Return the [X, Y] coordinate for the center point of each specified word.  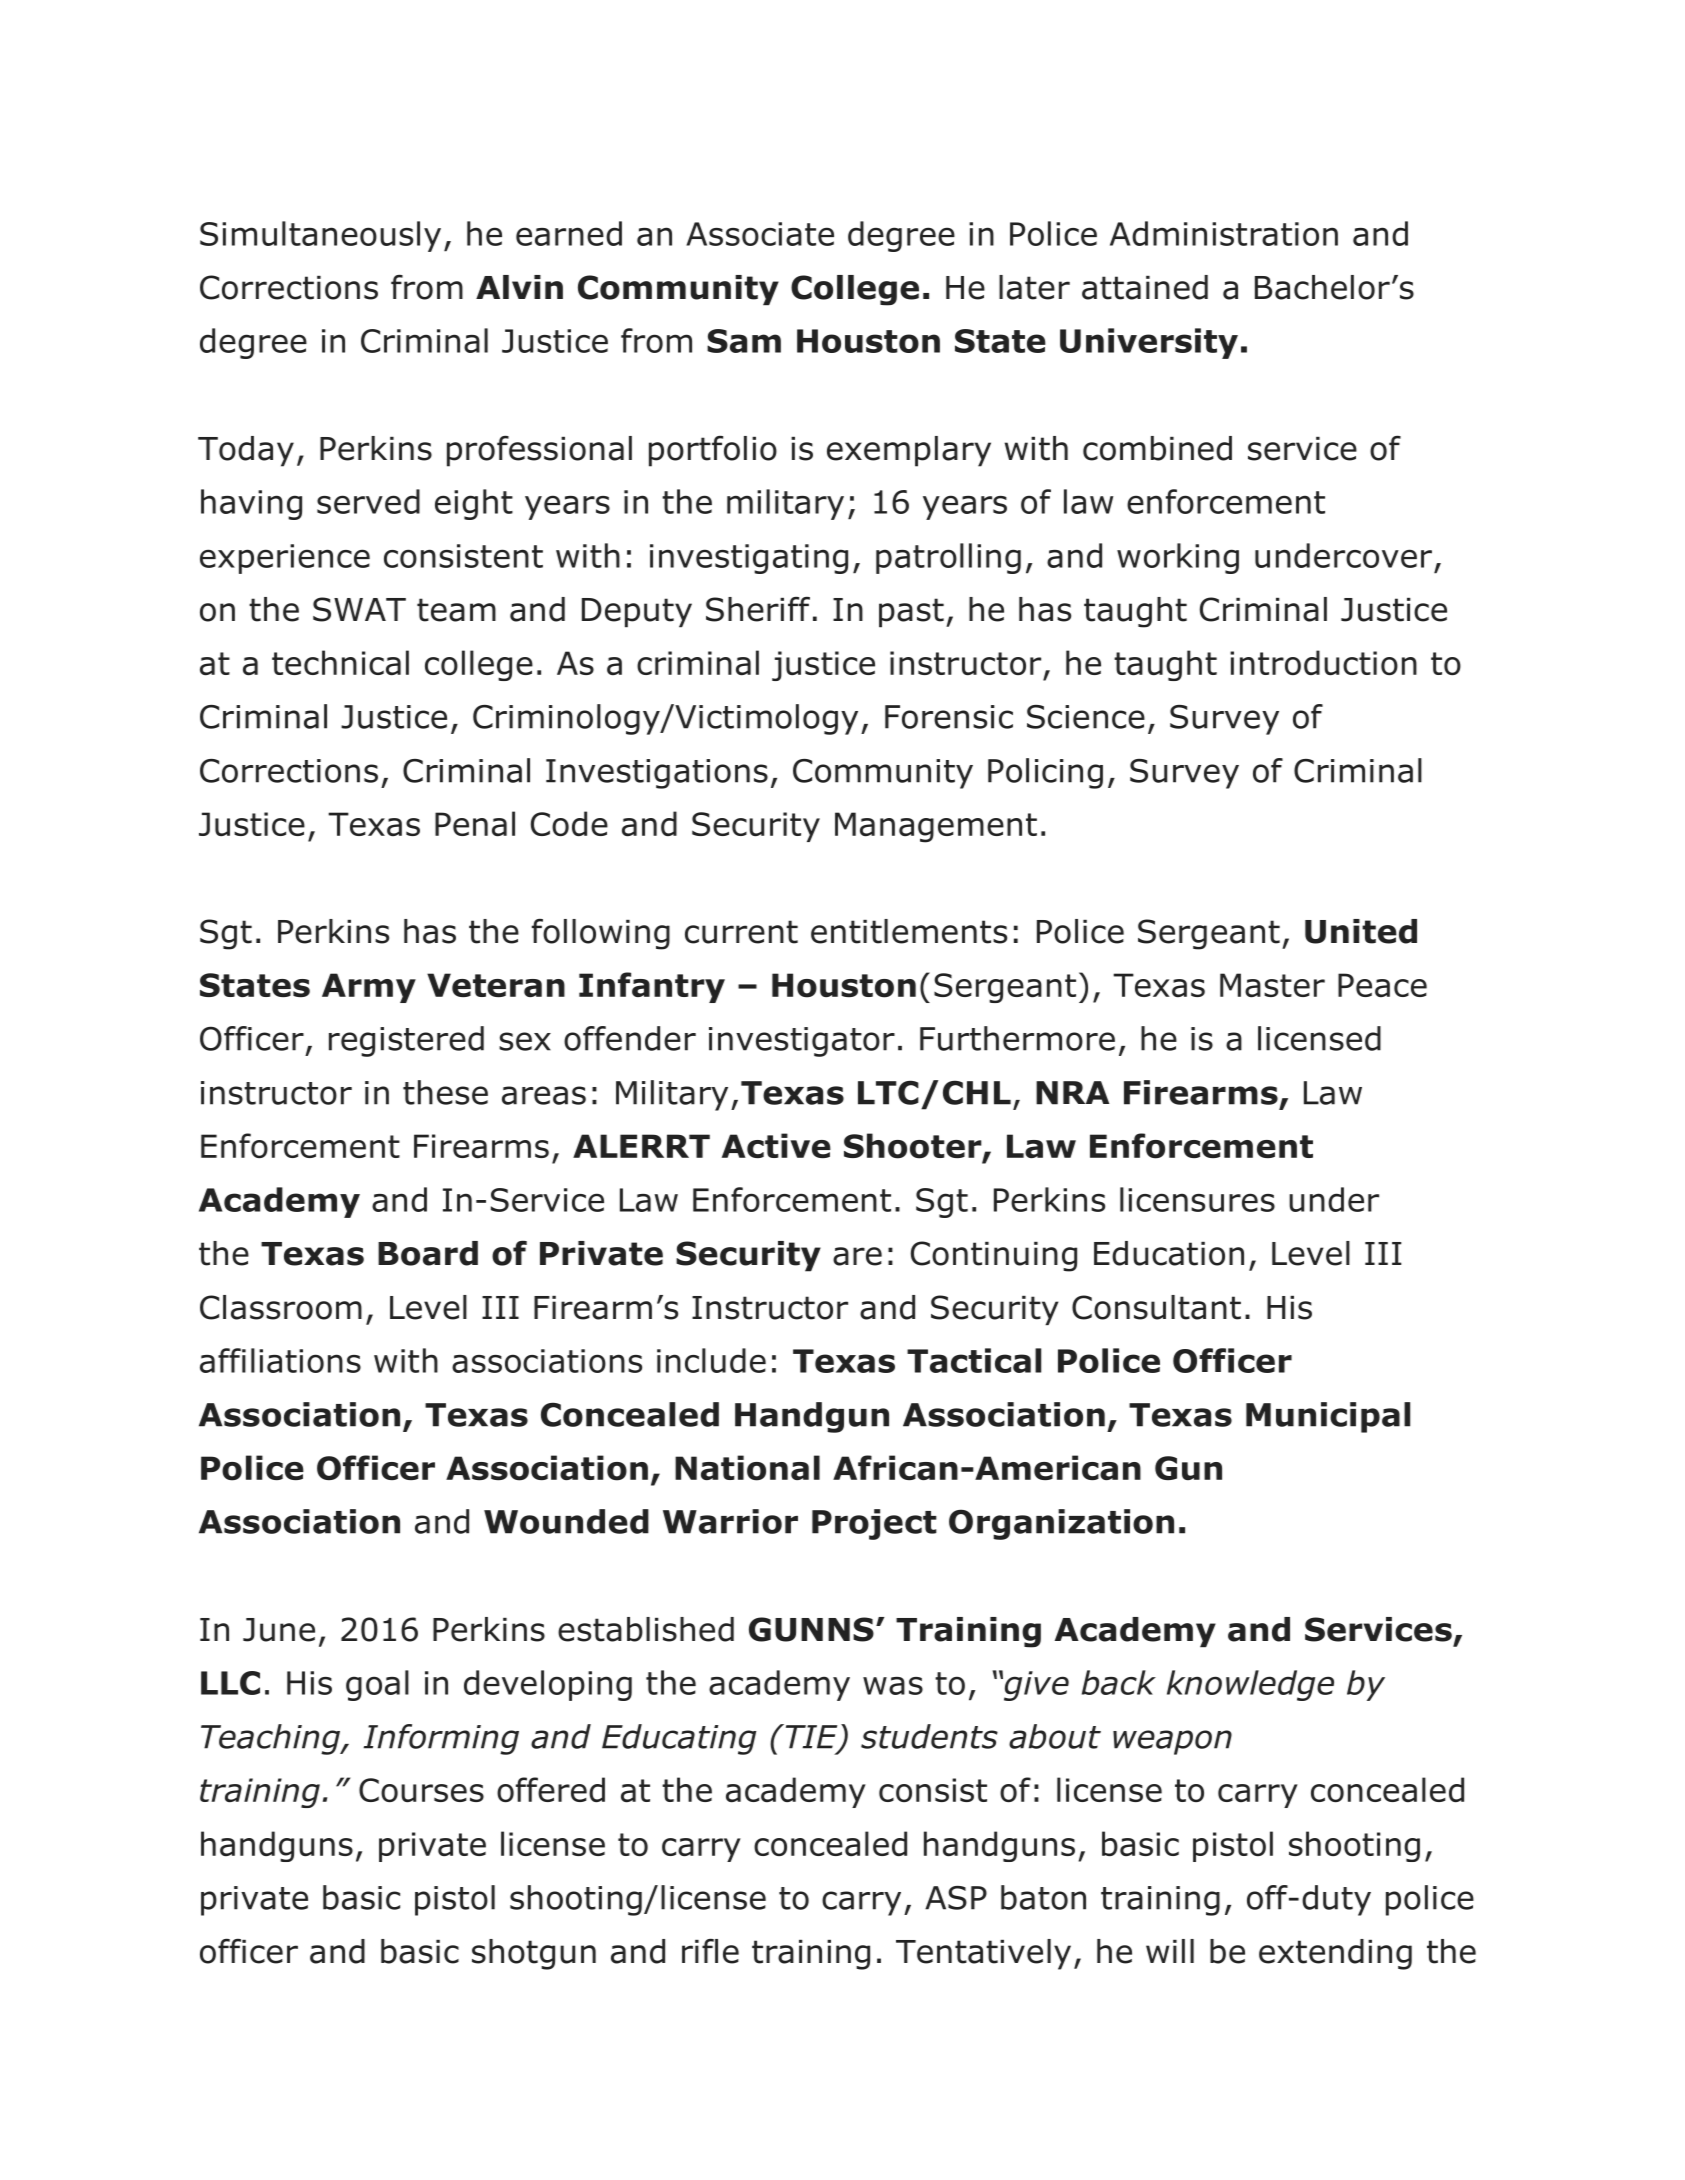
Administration [1224, 233]
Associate [760, 234]
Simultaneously [320, 236]
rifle [710, 1951]
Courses [421, 1790]
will [1170, 1951]
